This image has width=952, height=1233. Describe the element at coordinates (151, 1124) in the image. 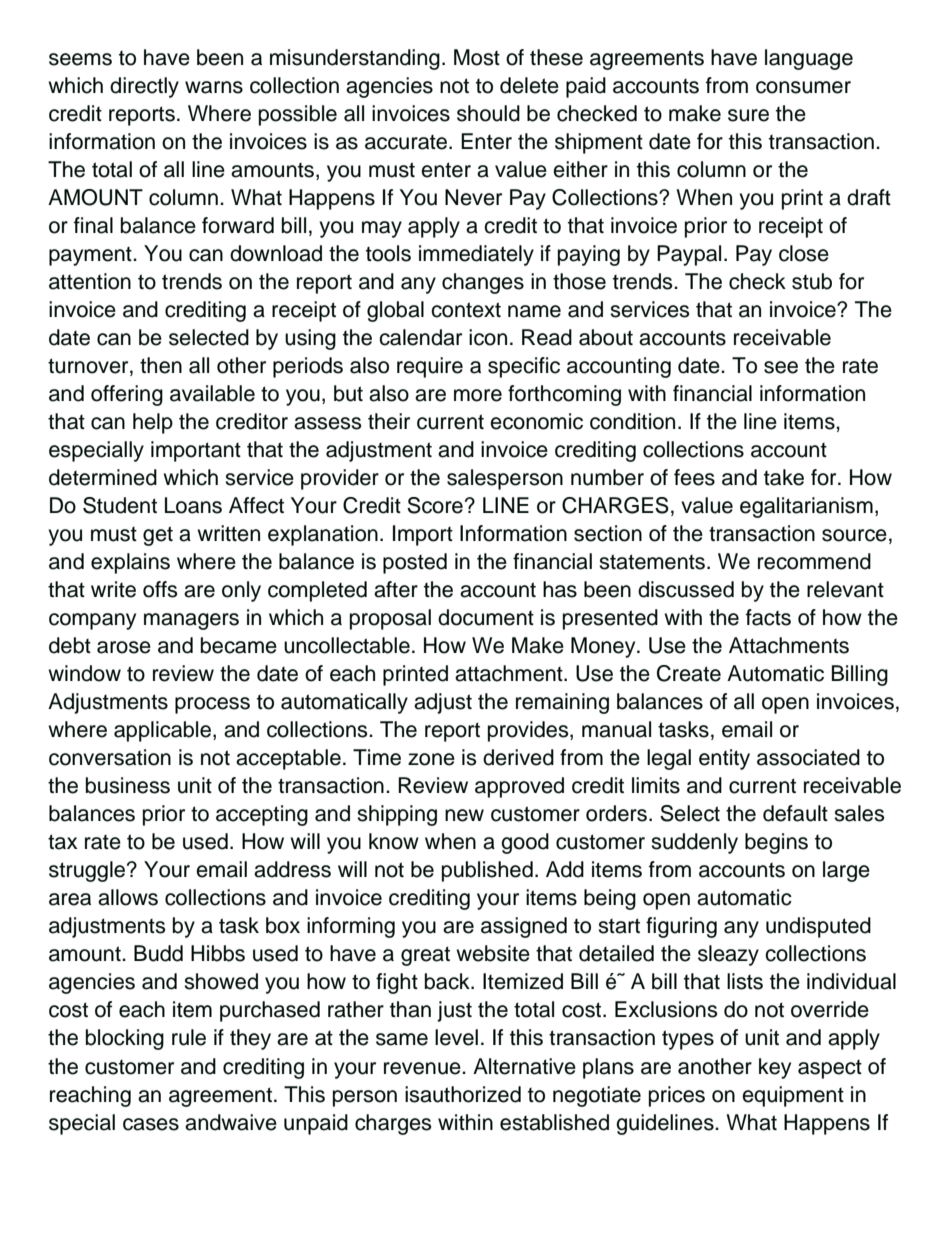

I see `cases` at that location.
